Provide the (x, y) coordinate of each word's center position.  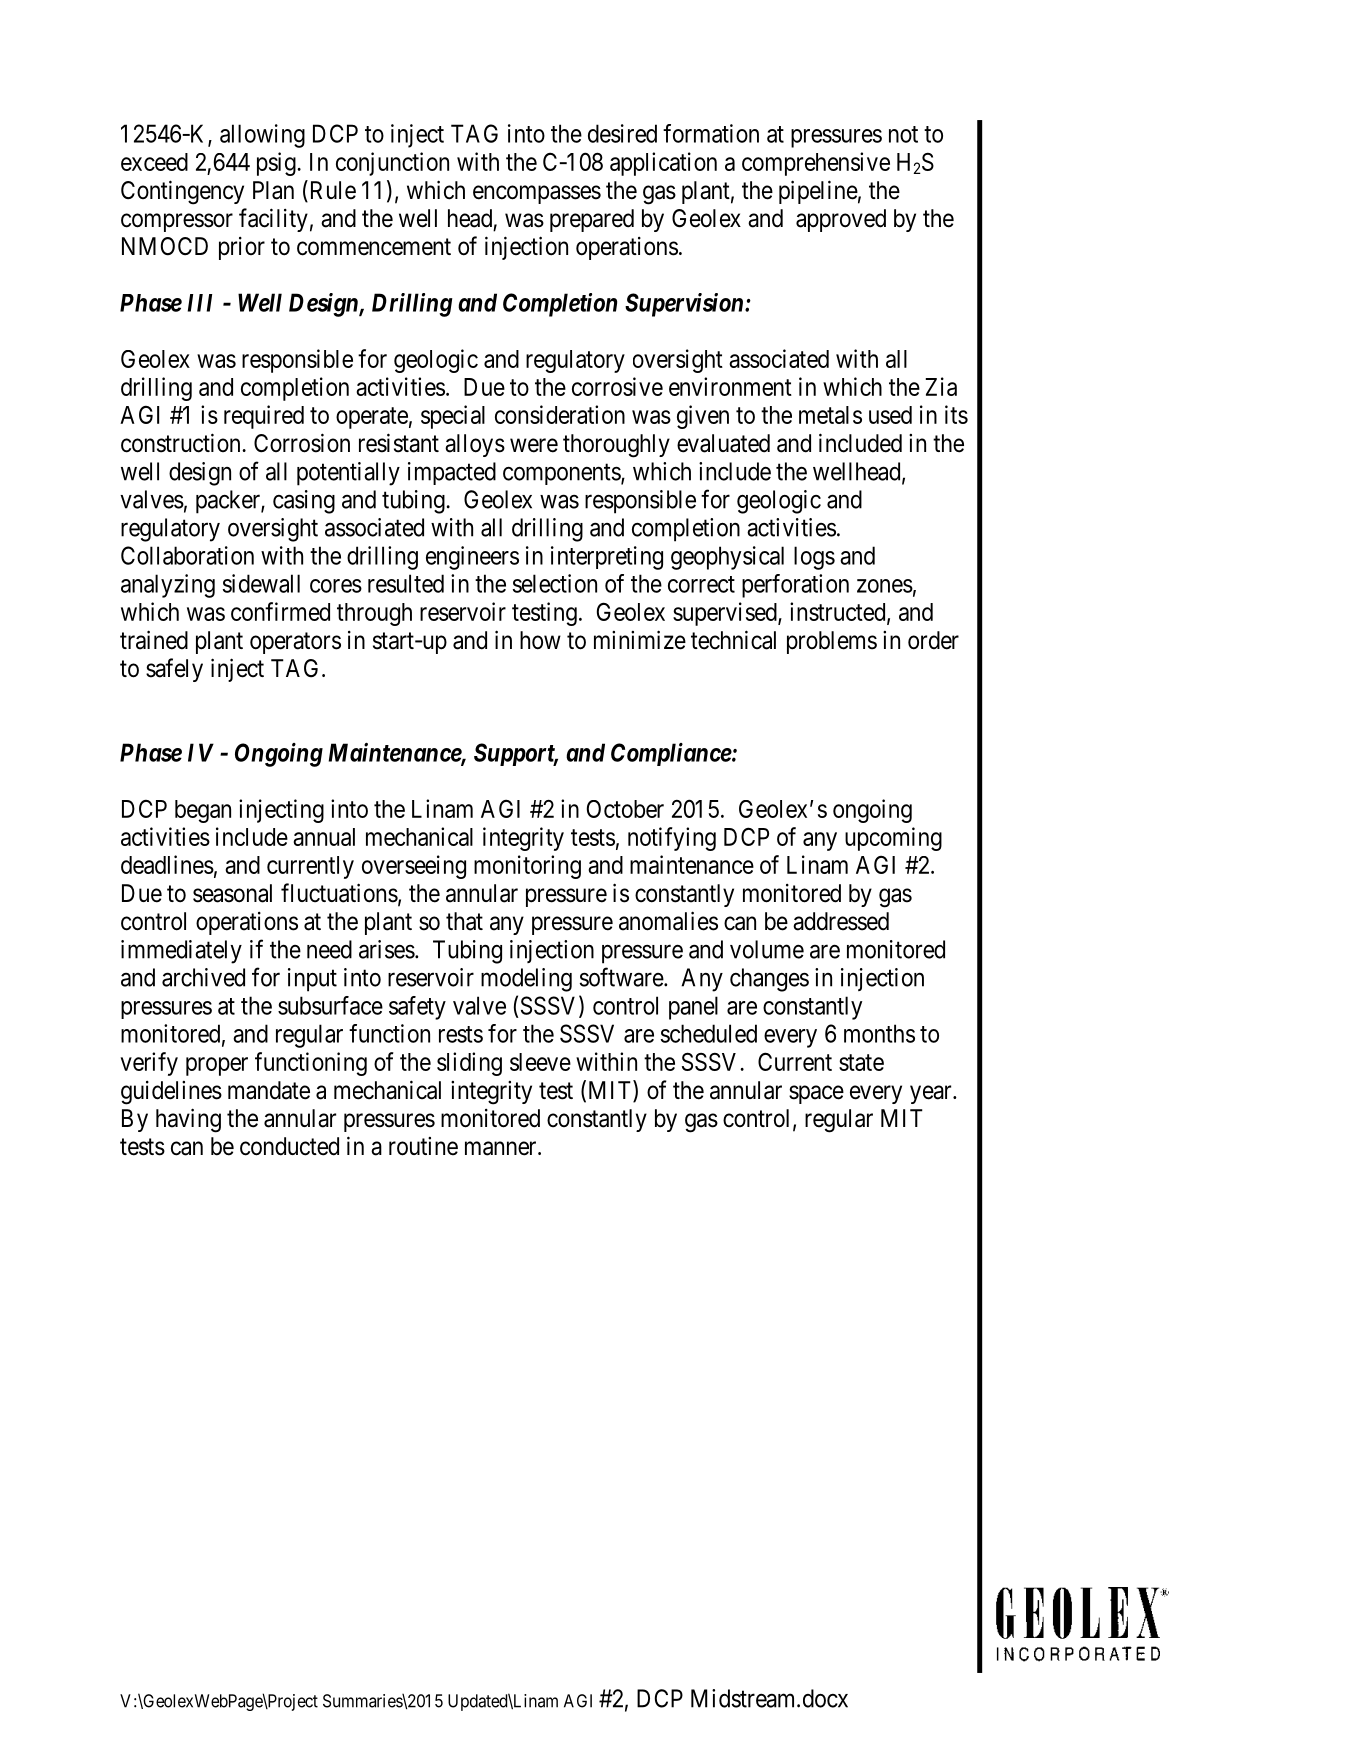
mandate (269, 1090)
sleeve (540, 1062)
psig (277, 164)
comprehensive (816, 164)
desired (622, 133)
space (816, 1094)
